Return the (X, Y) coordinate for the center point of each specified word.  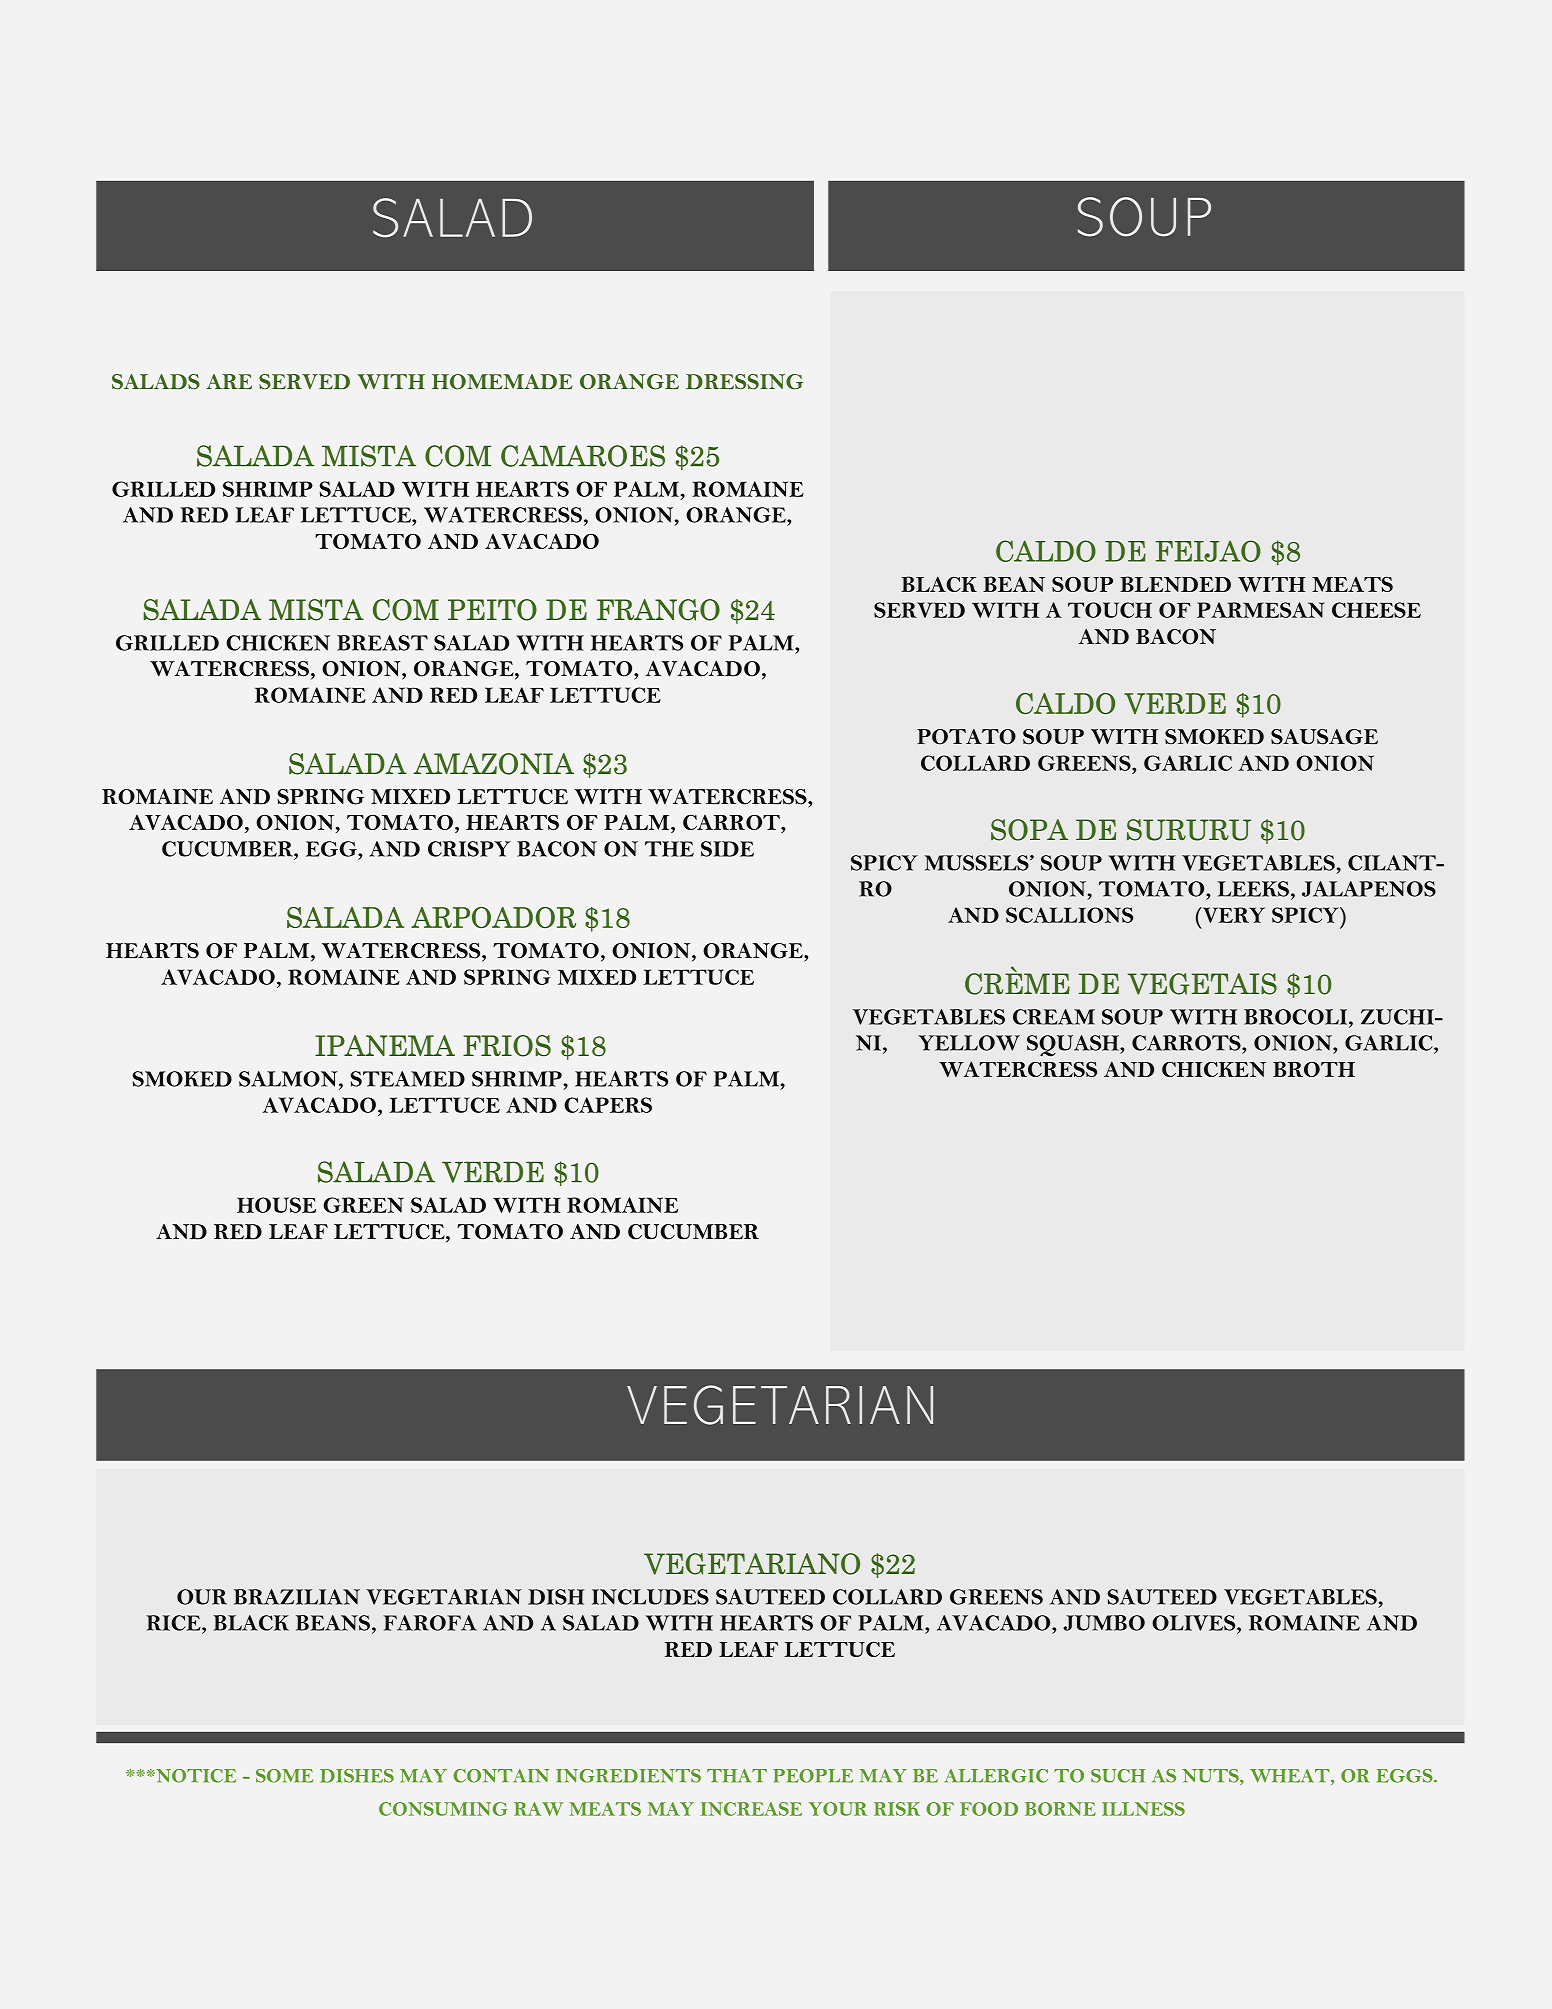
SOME (284, 1776)
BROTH (1314, 1069)
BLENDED (1175, 584)
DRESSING (744, 382)
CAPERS (608, 1105)
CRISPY (469, 849)
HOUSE (276, 1205)
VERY (1232, 915)
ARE (229, 381)
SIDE (727, 849)
